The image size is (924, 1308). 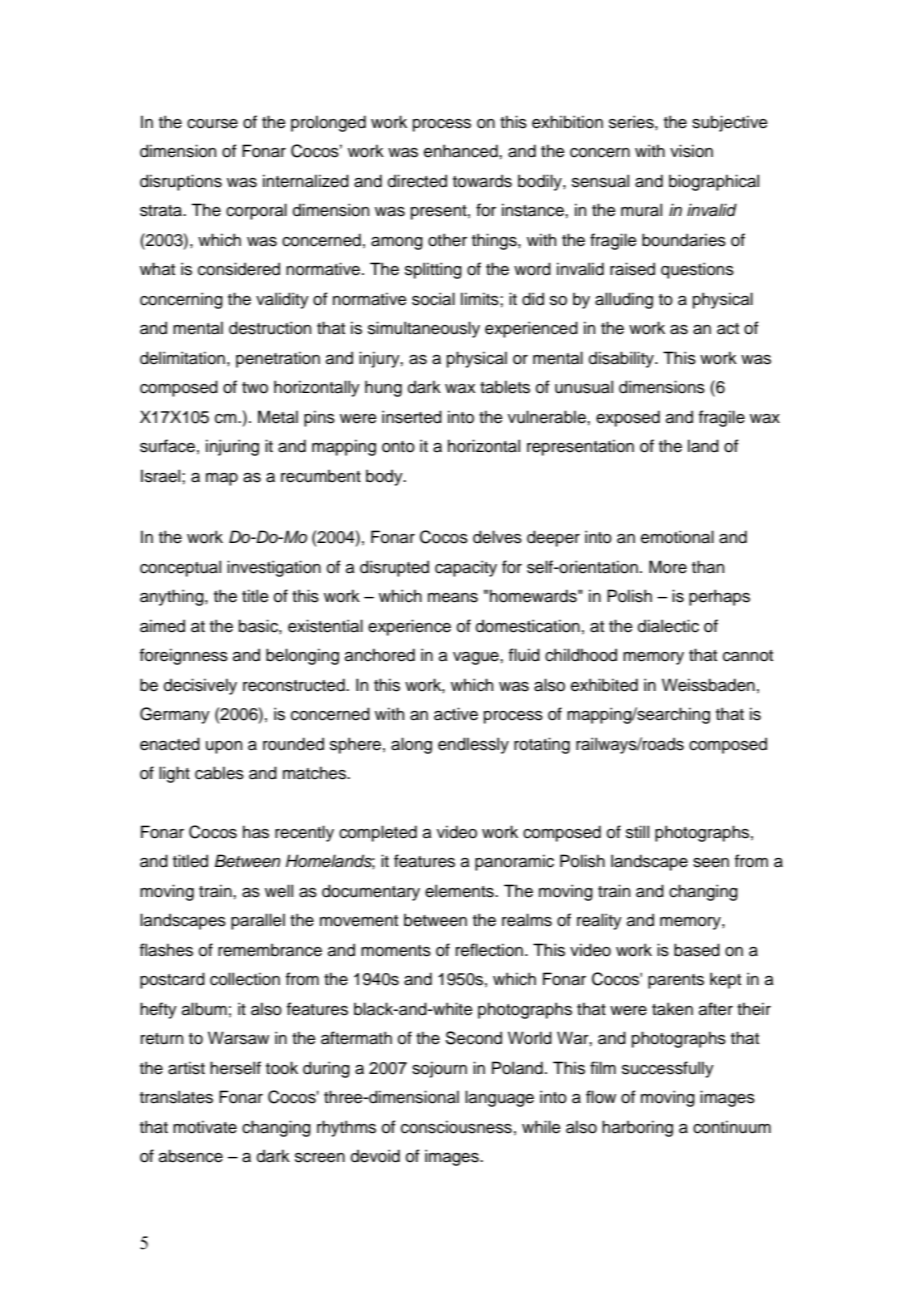 What do you see at coordinates (456, 1127) in the document?
I see `consciousness` at bounding box center [456, 1127].
